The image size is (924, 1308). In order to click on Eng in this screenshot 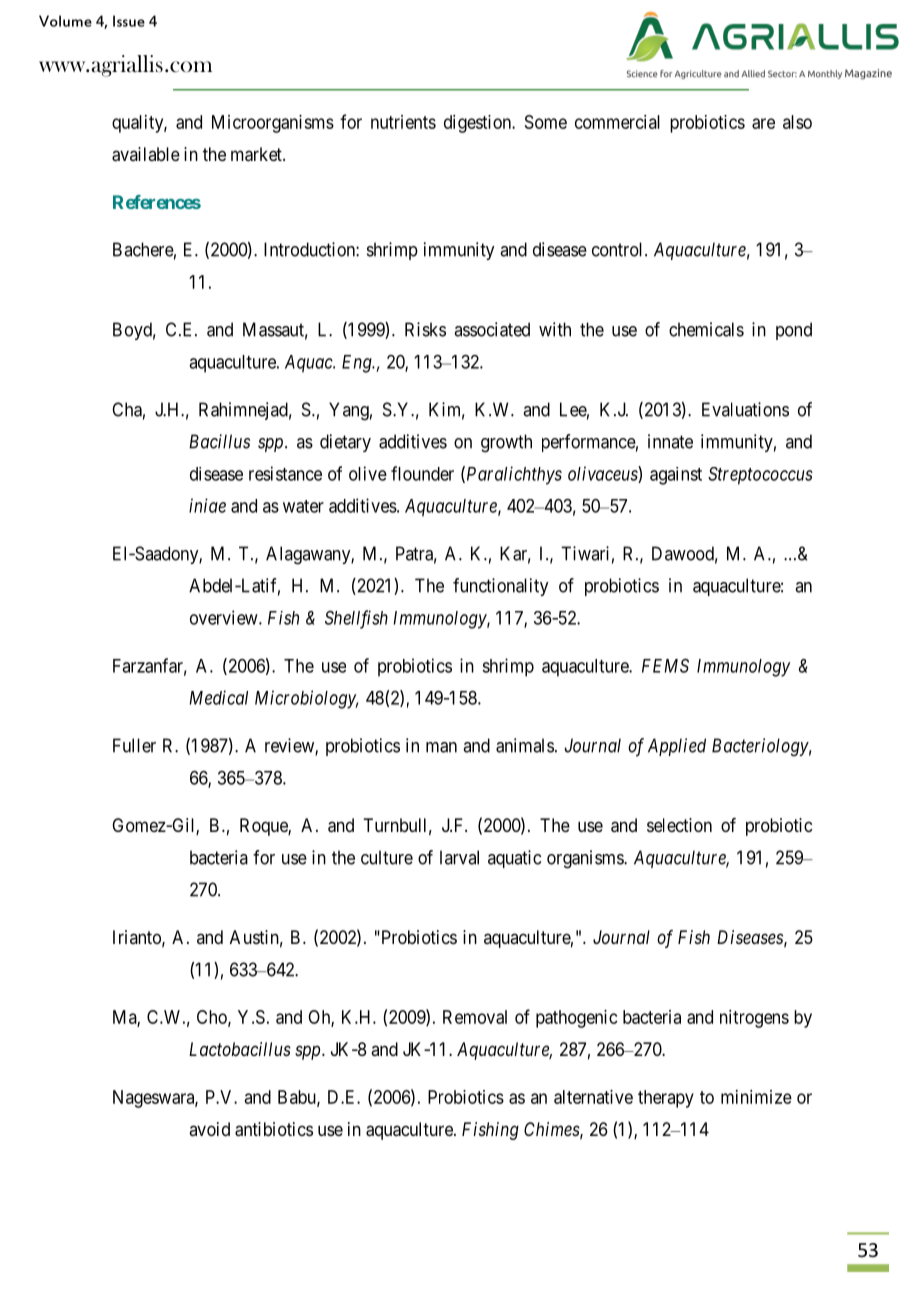, I will do `click(358, 364)`.
